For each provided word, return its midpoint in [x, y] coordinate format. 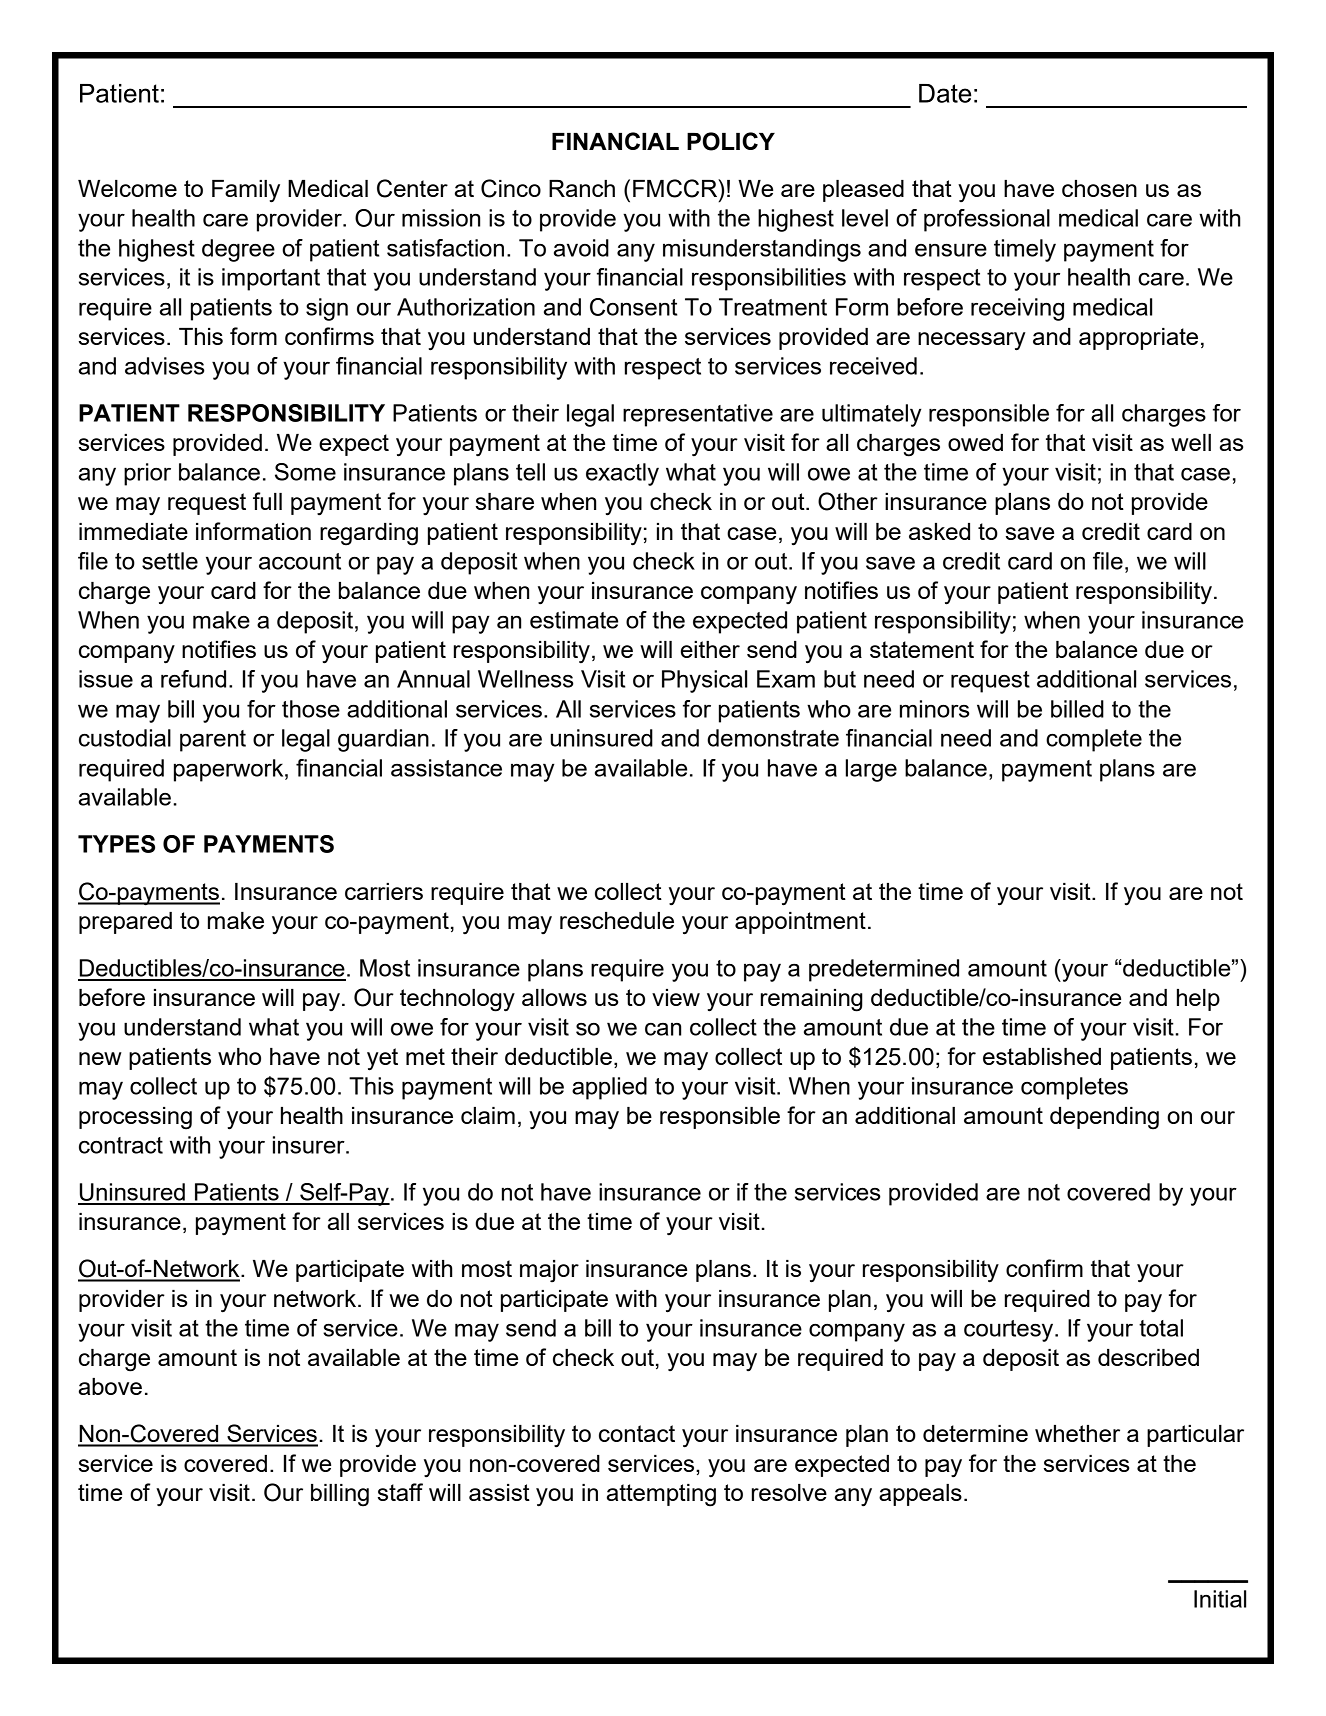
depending [1104, 1118]
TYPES [116, 844]
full [267, 501]
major [549, 1271]
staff [400, 1492]
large [871, 770]
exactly [622, 474]
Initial [1220, 1599]
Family [246, 191]
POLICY [731, 141]
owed [975, 442]
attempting [661, 1495]
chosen [1099, 188]
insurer [310, 1145]
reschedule [617, 920]
